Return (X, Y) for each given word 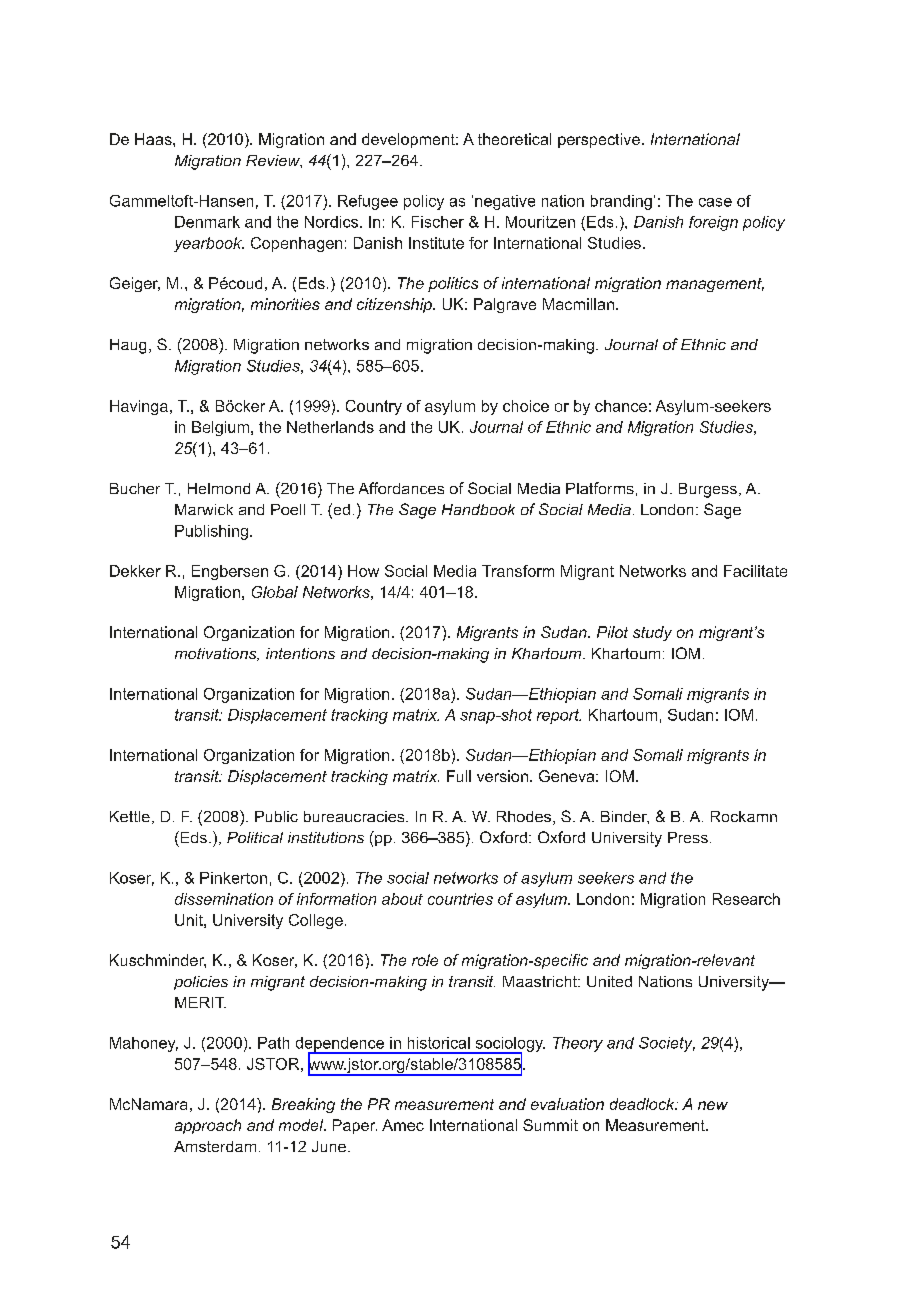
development (409, 140)
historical (439, 1043)
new (713, 1105)
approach (208, 1126)
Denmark (207, 222)
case (715, 202)
